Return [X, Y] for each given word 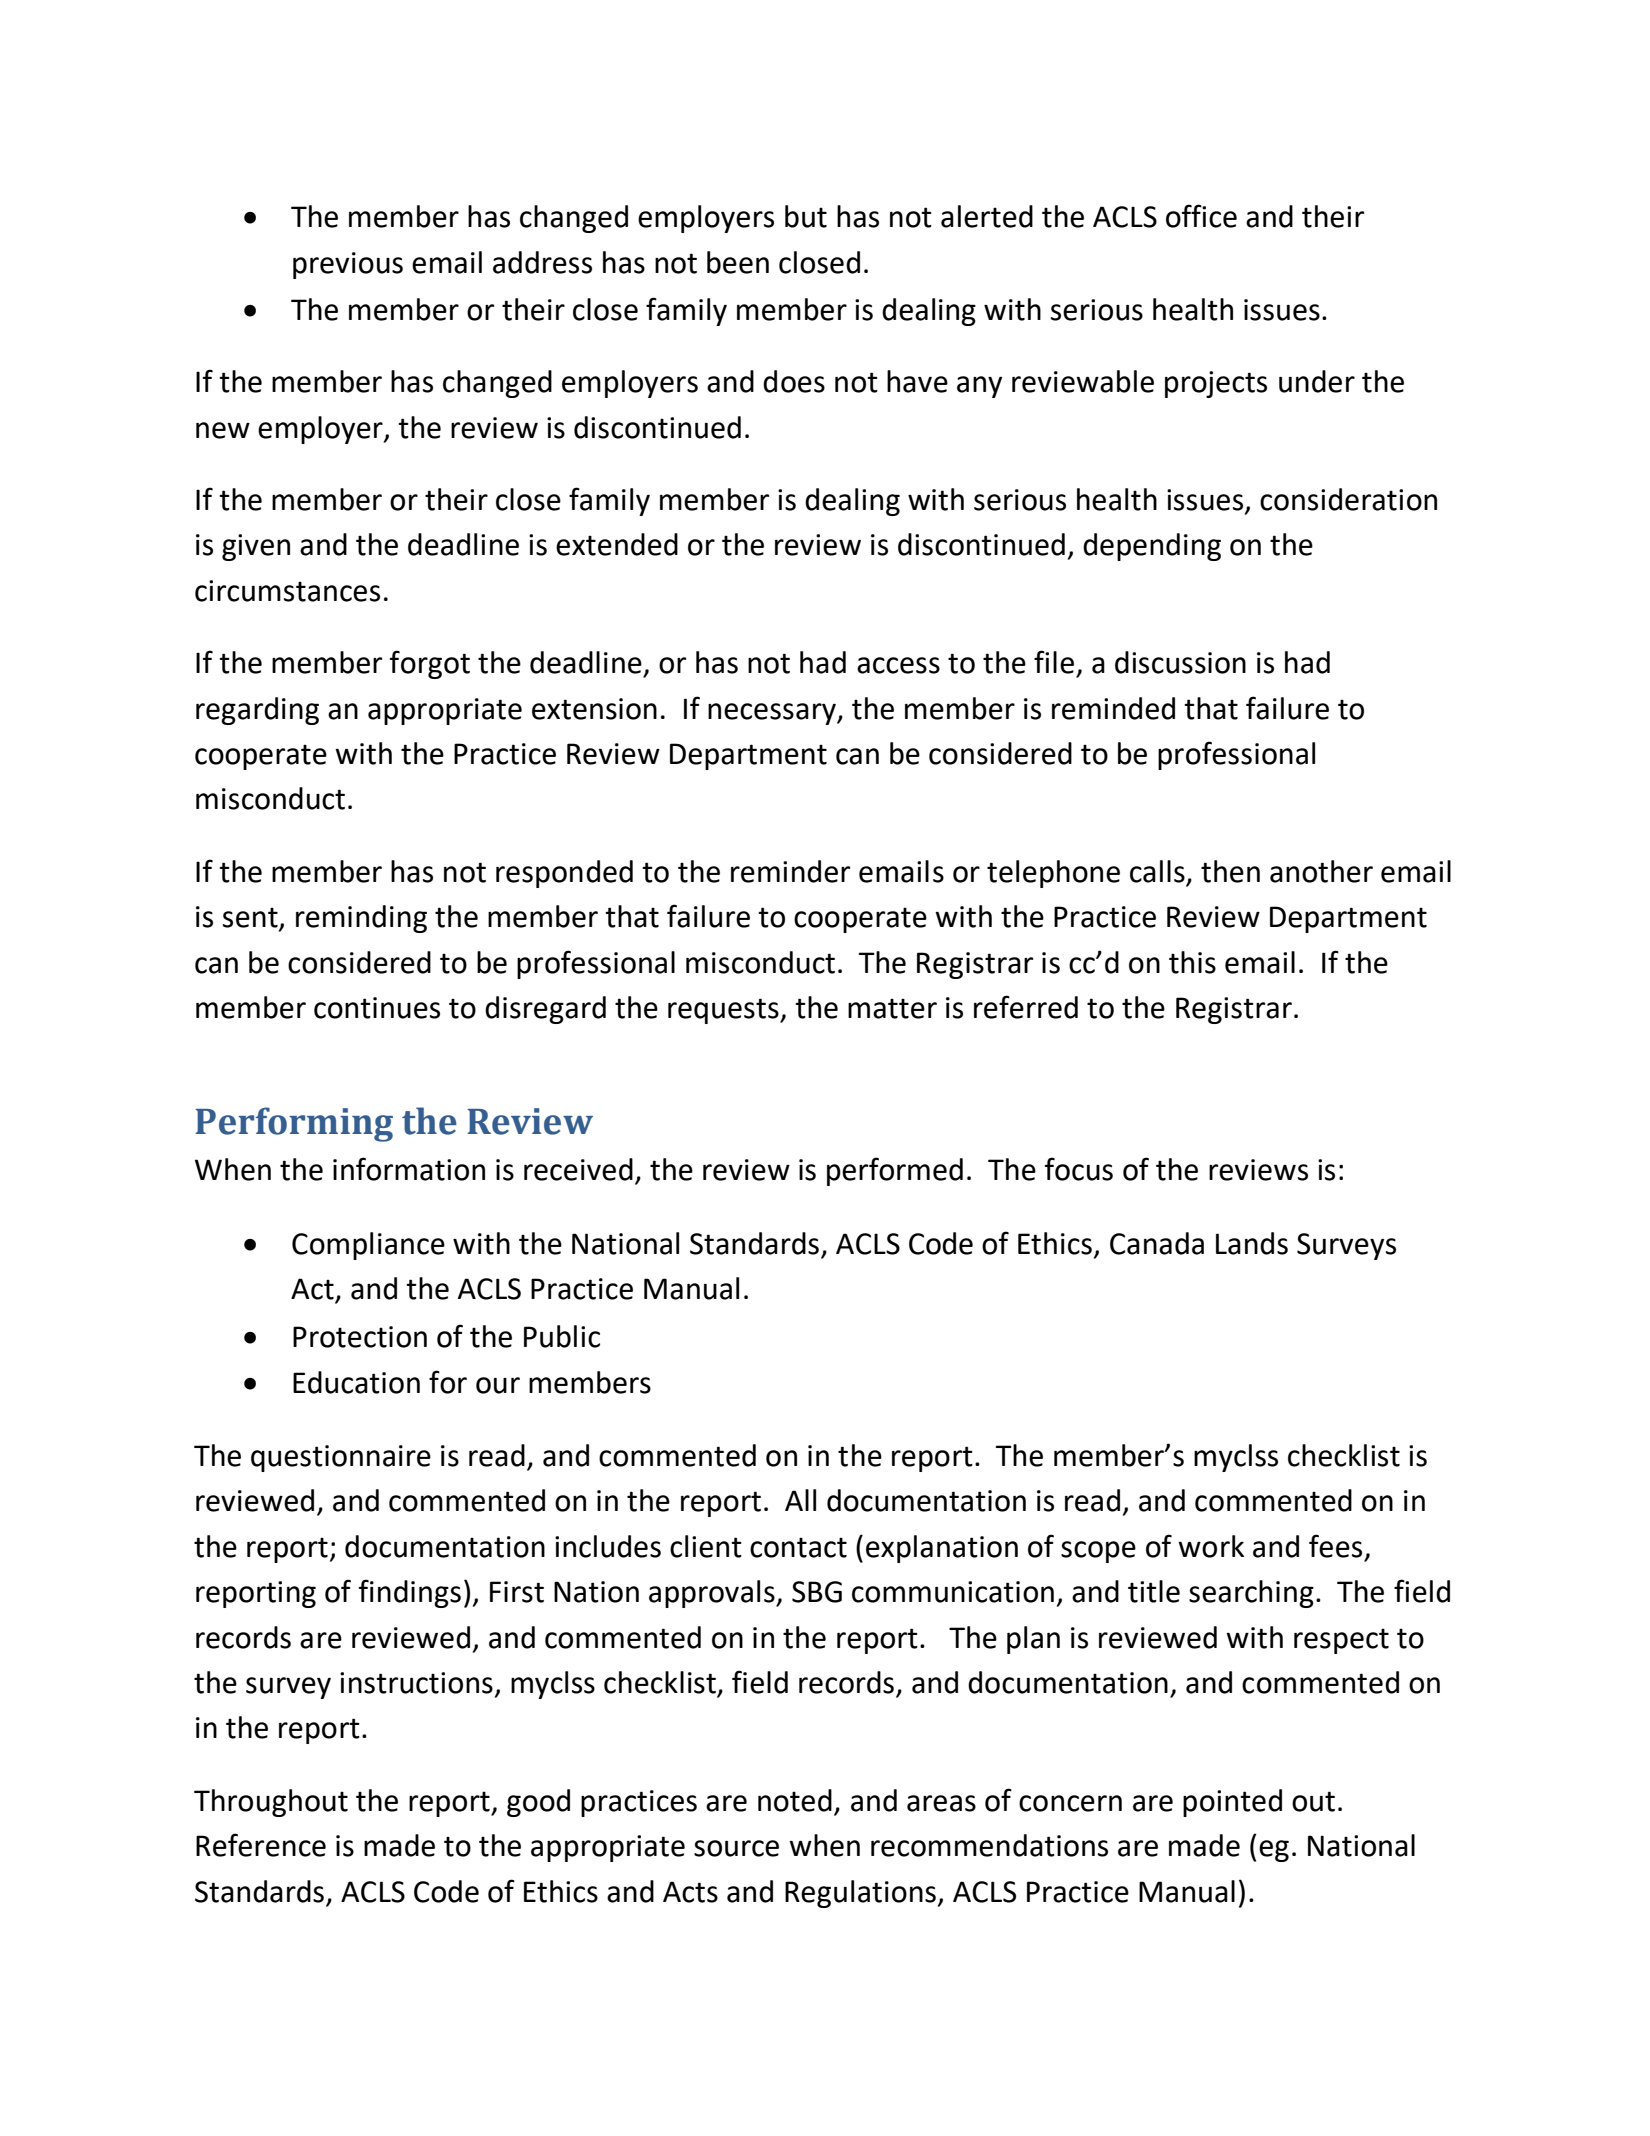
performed [895, 1171]
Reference [261, 1845]
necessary [773, 714]
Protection [360, 1337]
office [1201, 216]
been [738, 262]
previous [348, 265]
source [736, 1848]
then [1230, 871]
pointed [1232, 1803]
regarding [257, 711]
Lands [1252, 1243]
